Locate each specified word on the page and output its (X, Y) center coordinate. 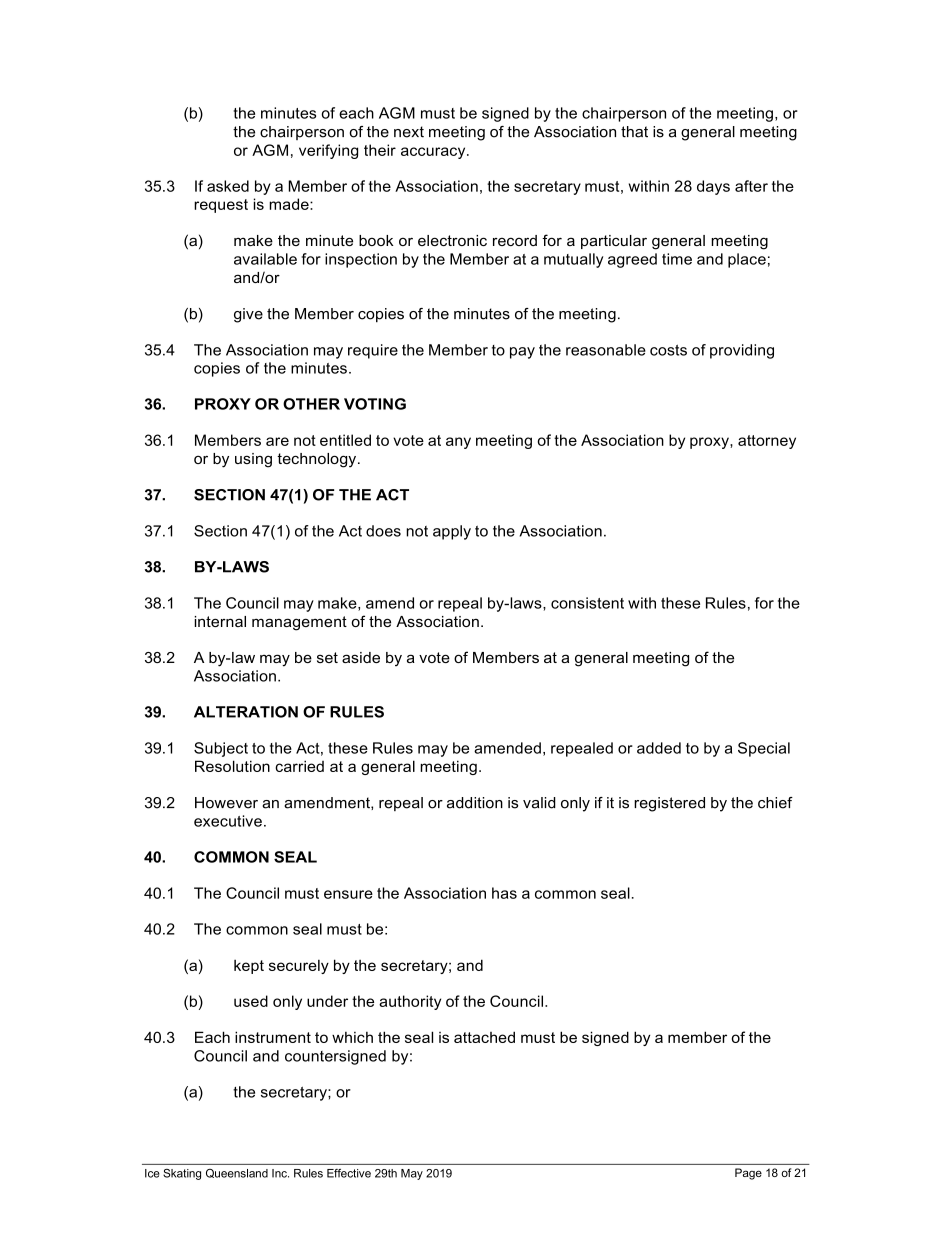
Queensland (237, 1173)
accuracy (434, 153)
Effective (349, 1173)
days (713, 187)
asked (228, 186)
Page (748, 1174)
